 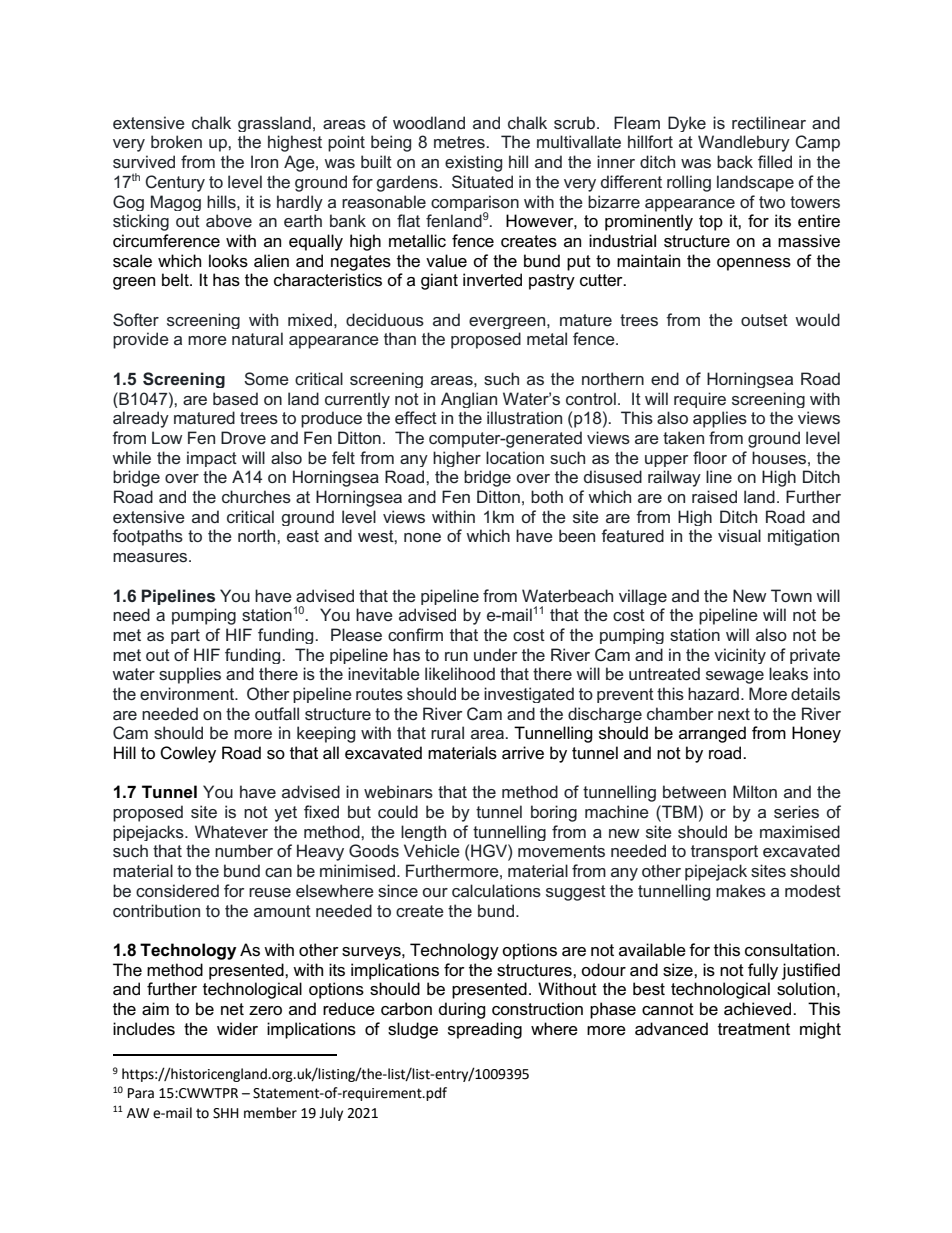 I want to click on broken, so click(x=176, y=141).
